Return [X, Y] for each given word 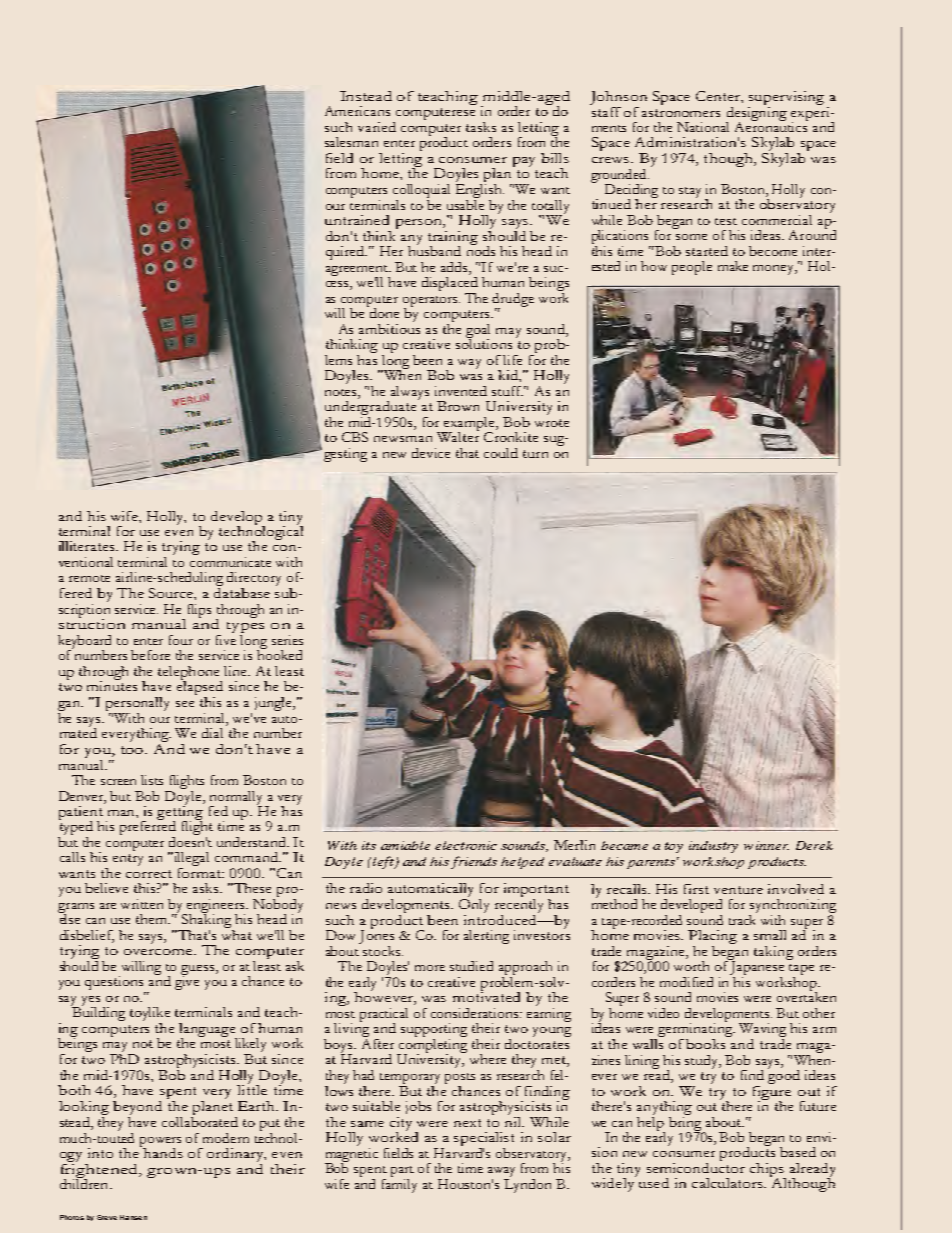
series [287, 640]
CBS [355, 437]
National [703, 127]
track [743, 918]
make [733, 266]
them [153, 919]
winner [766, 845]
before [150, 655]
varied [377, 127]
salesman [351, 142]
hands [162, 1152]
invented [461, 391]
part [402, 1173]
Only [474, 904]
